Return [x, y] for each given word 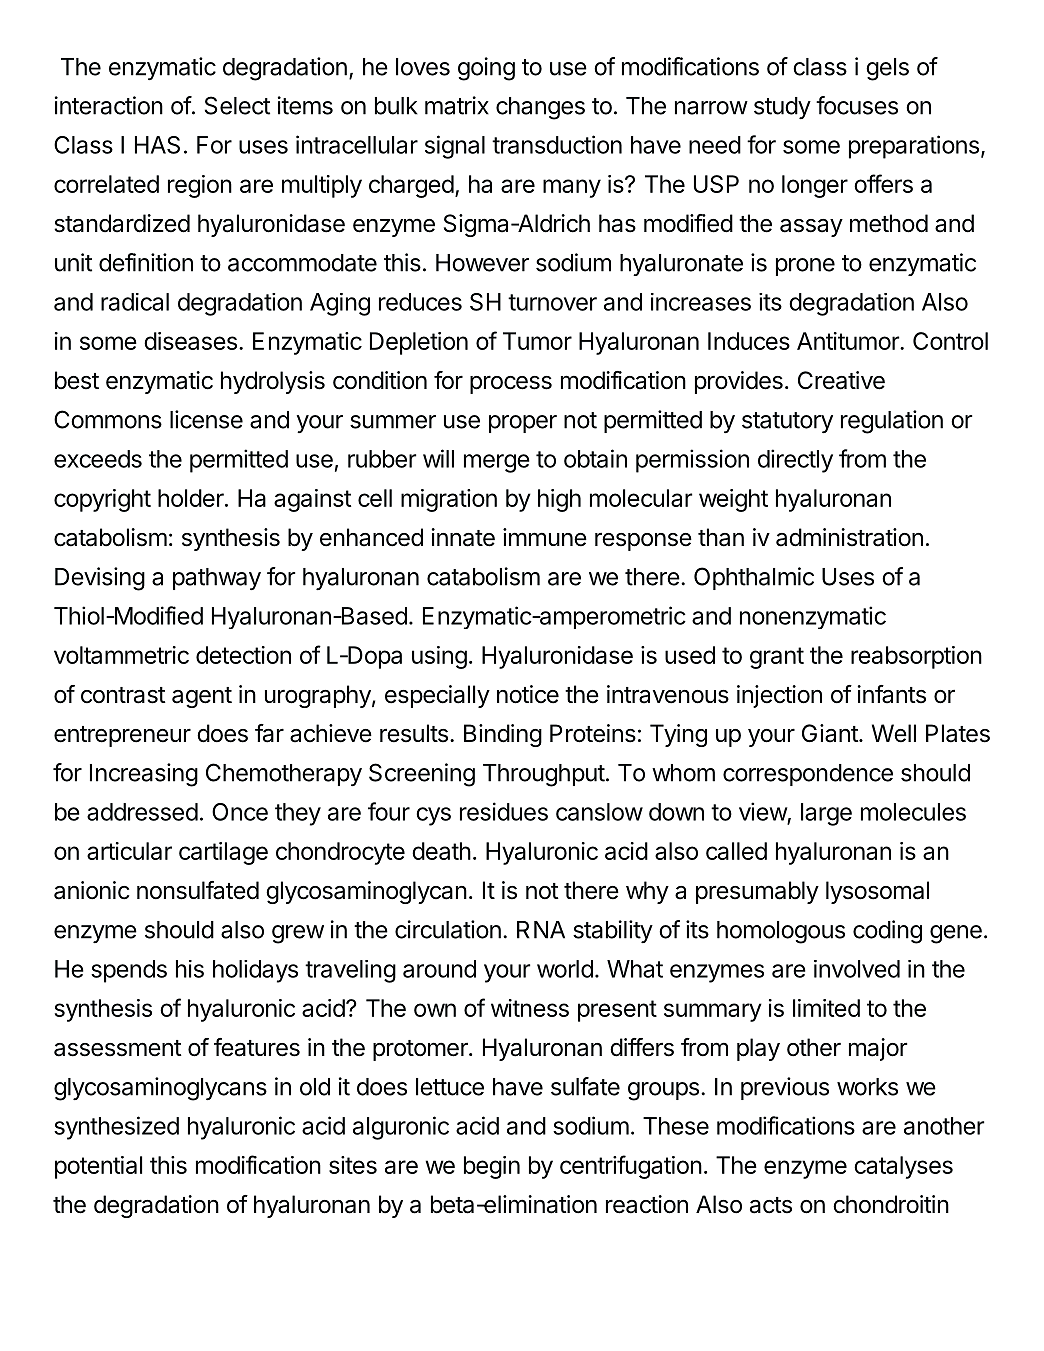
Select [237, 105]
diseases [190, 341]
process [511, 384]
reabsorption [916, 657]
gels [887, 69]
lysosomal [877, 892]
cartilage [223, 853]
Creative [841, 380]
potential [98, 1167]
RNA [541, 930]
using [439, 657]
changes [540, 108]
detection [243, 655]
